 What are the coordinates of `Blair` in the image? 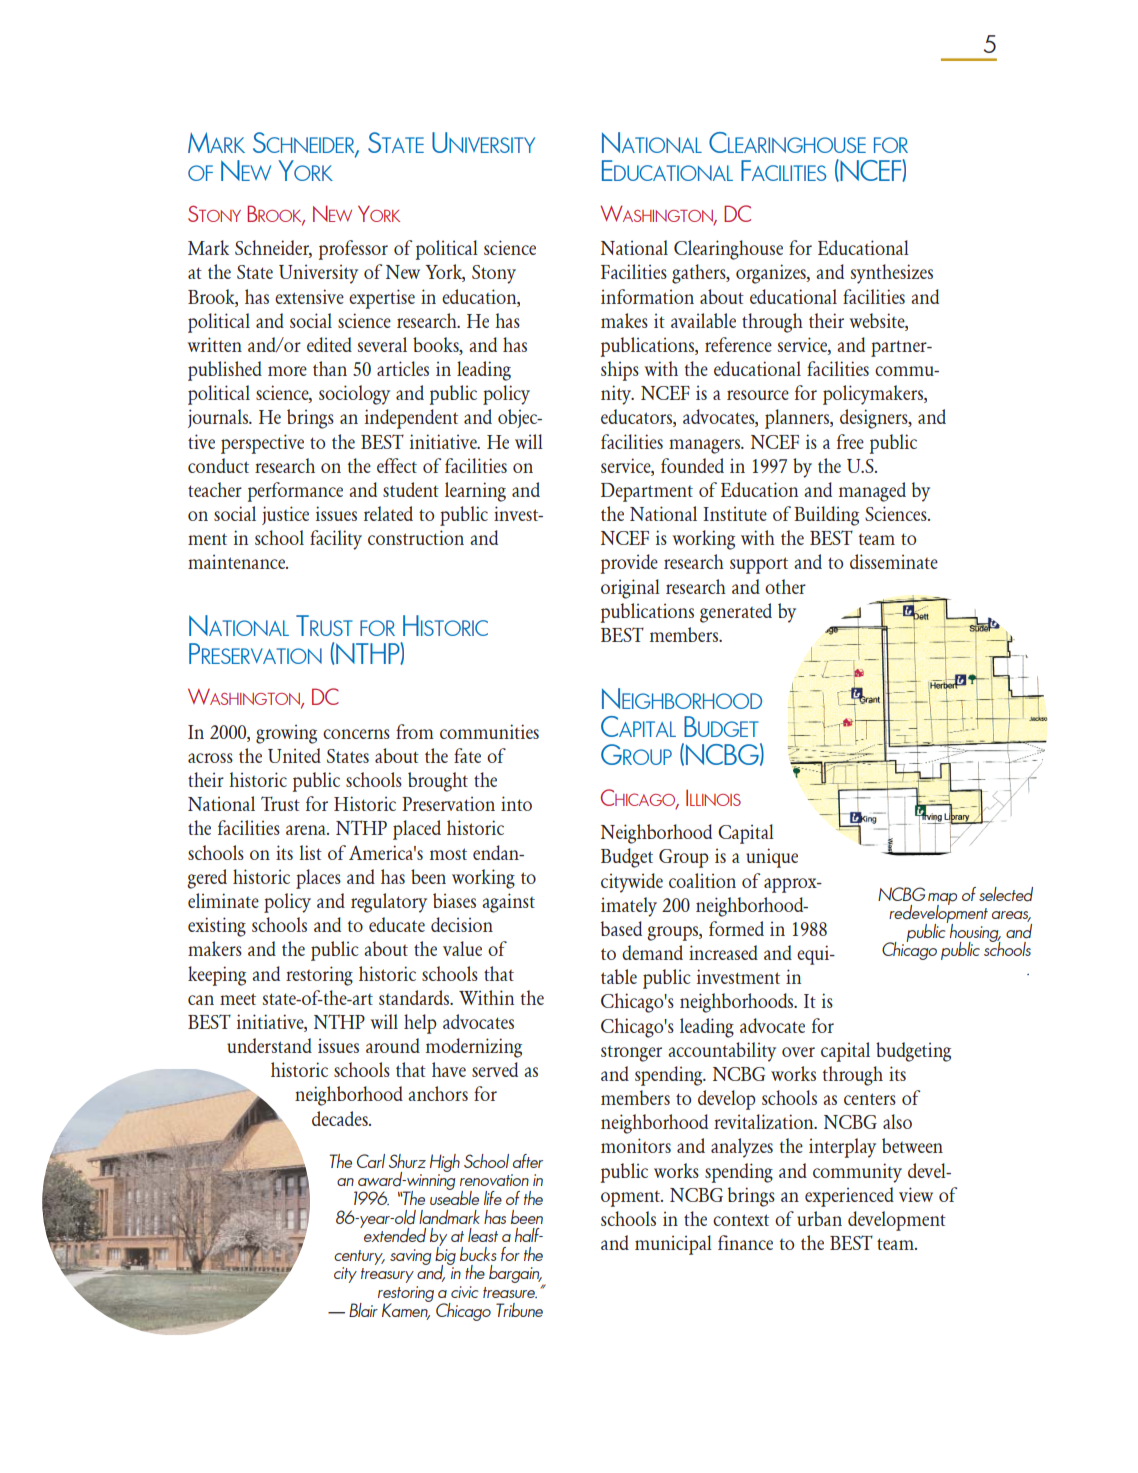 It's located at (363, 1310).
